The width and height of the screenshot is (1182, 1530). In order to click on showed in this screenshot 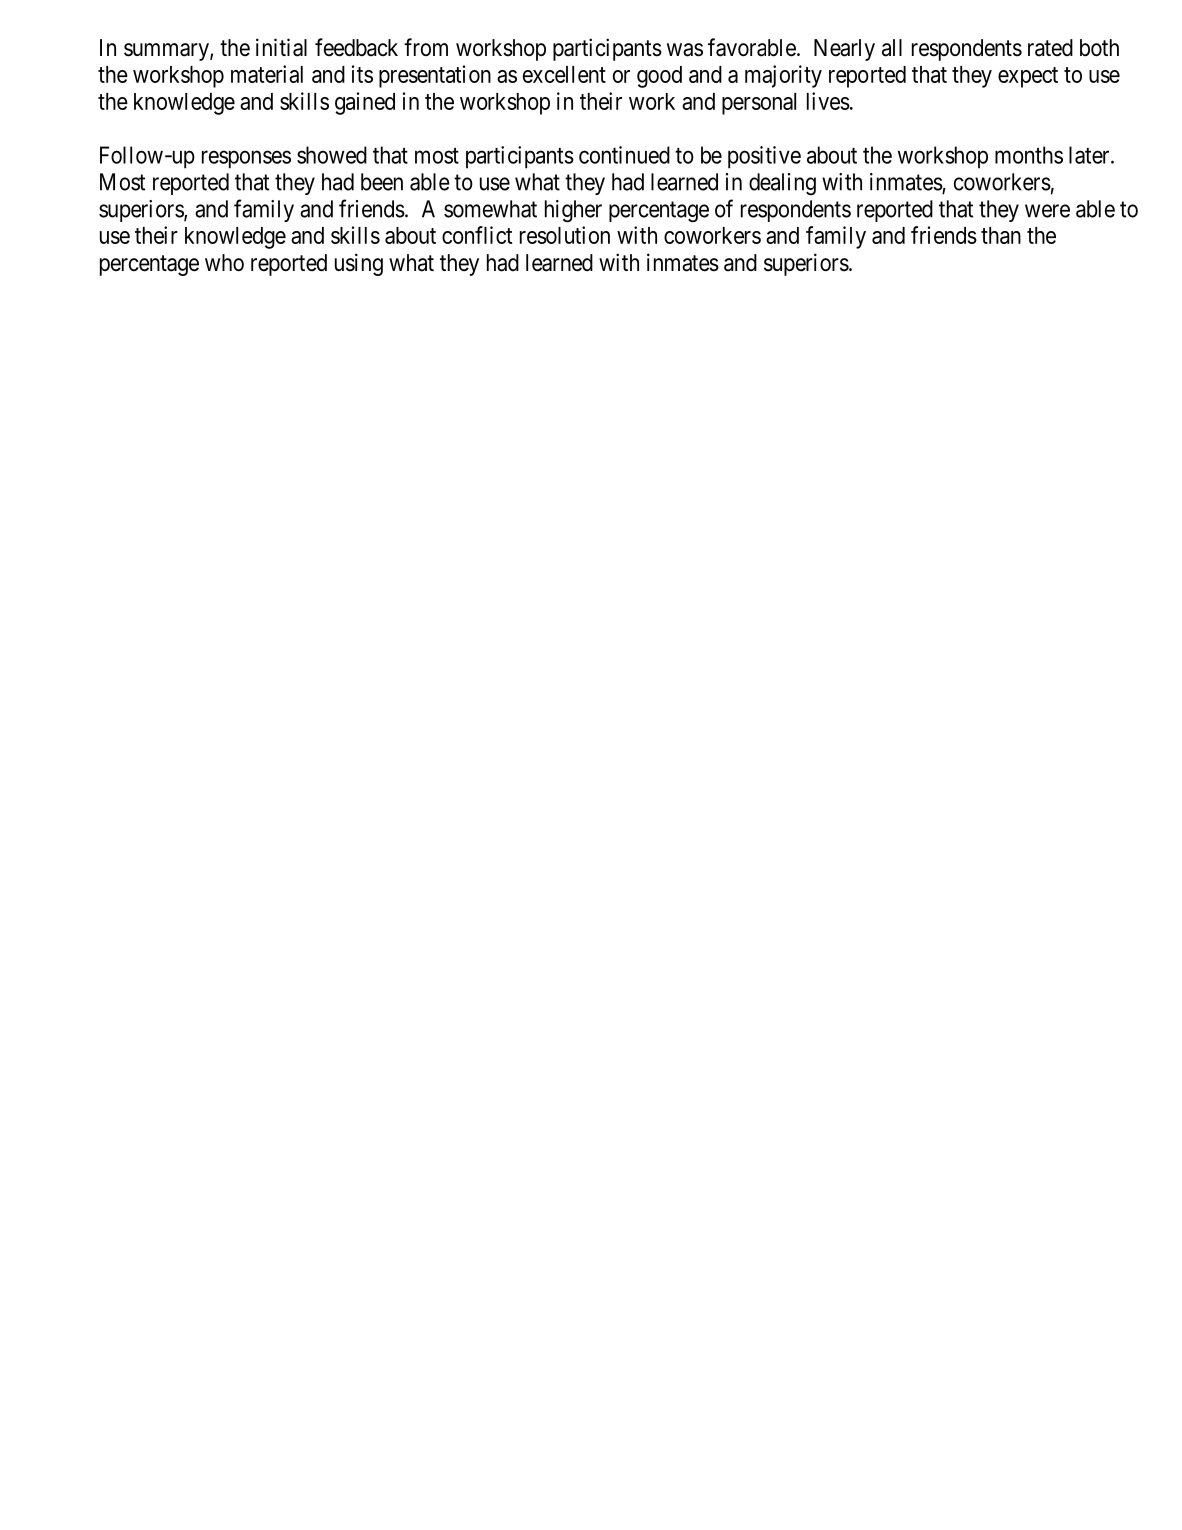, I will do `click(332, 155)`.
